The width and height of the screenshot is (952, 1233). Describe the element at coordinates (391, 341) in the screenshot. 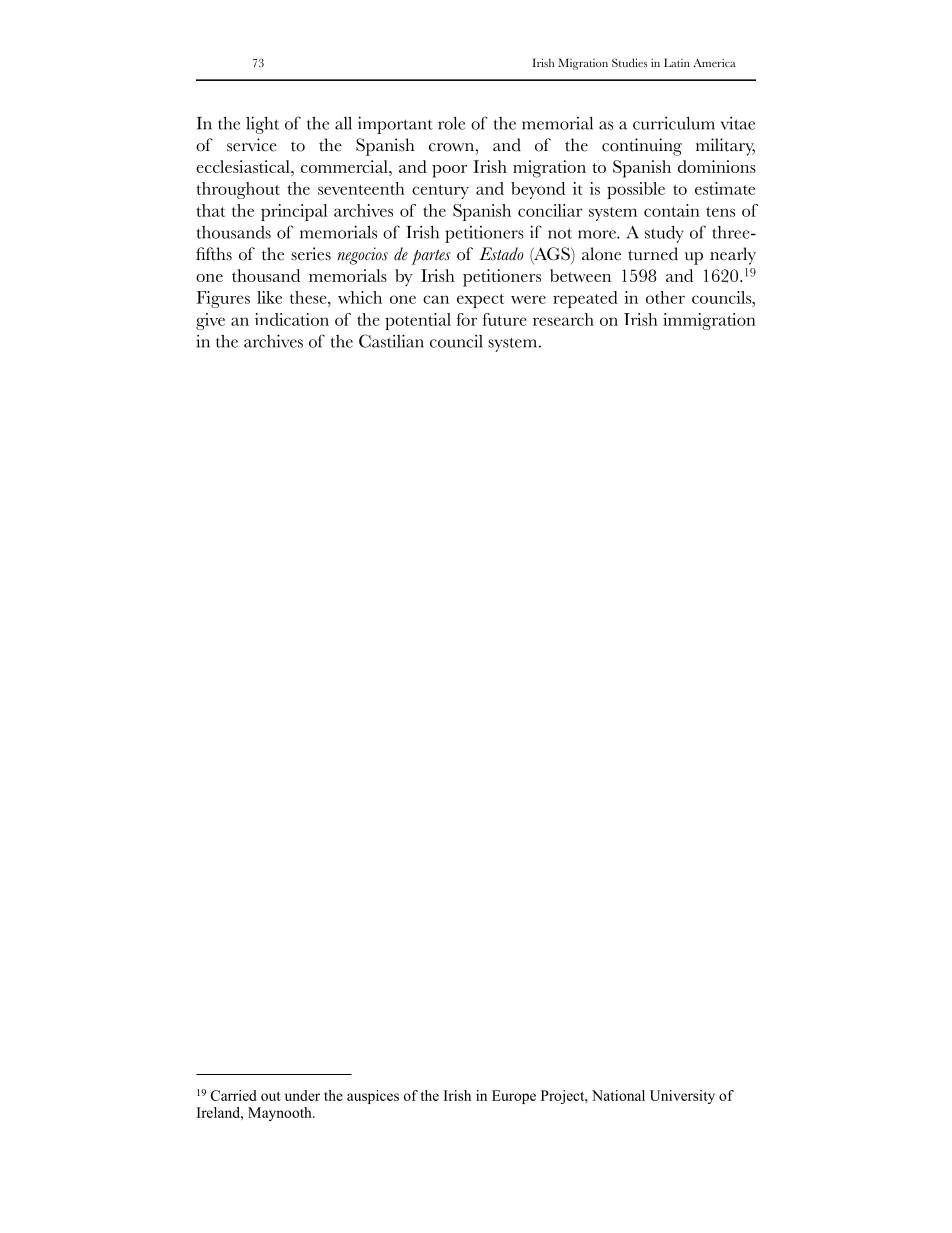

I see `Castilian` at that location.
